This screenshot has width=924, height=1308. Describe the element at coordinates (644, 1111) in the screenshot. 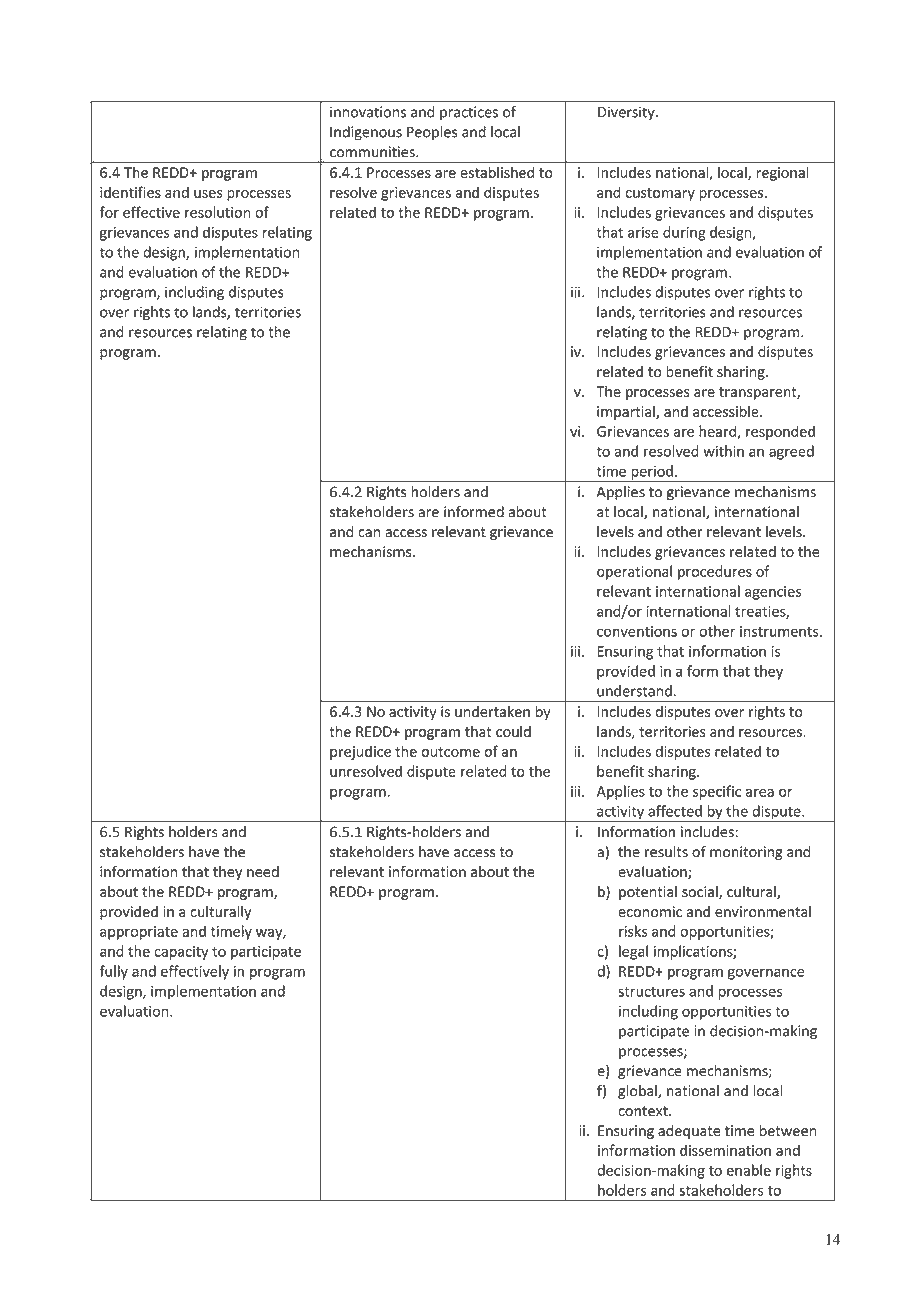

I see `context` at that location.
